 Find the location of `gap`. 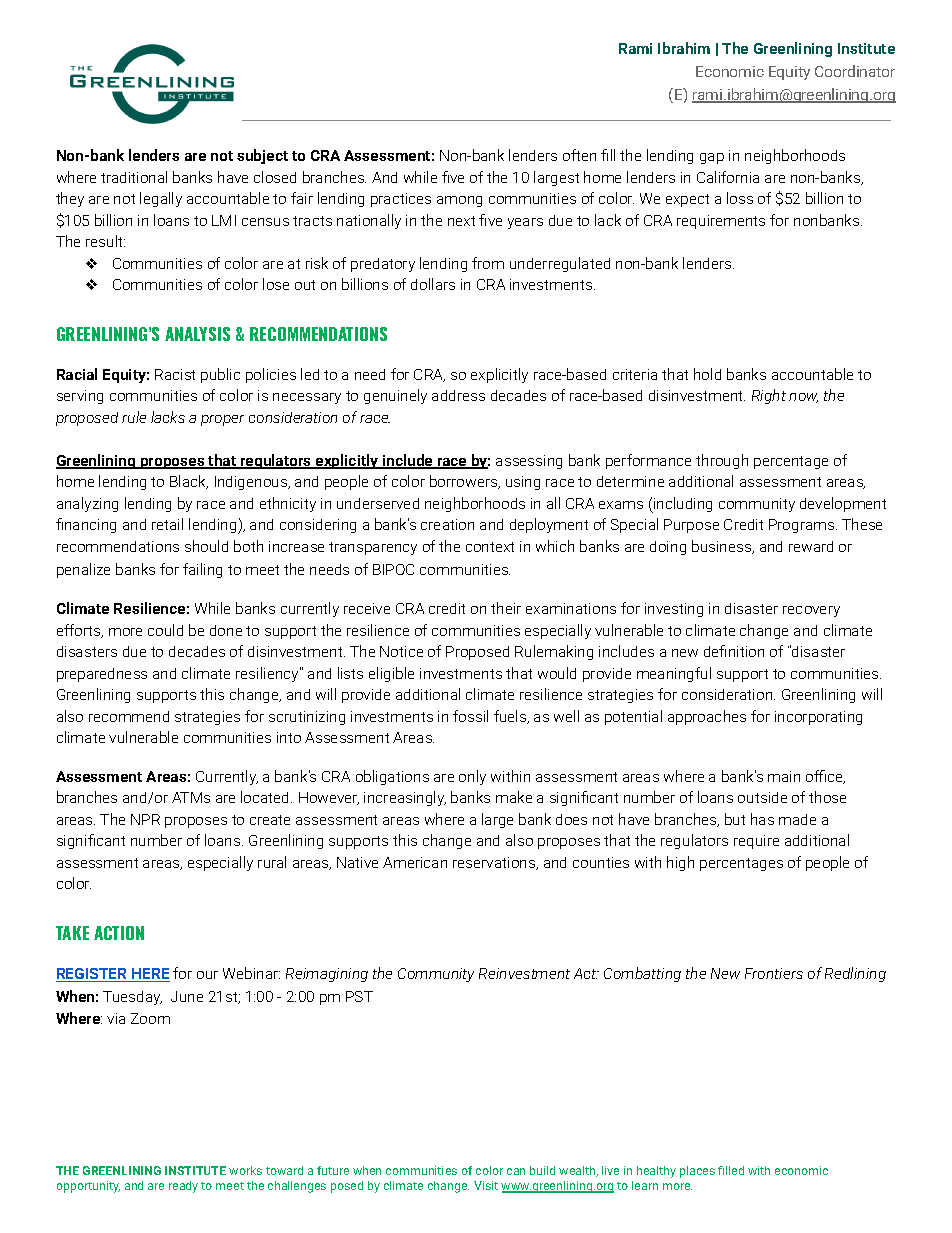

gap is located at coordinates (712, 158).
